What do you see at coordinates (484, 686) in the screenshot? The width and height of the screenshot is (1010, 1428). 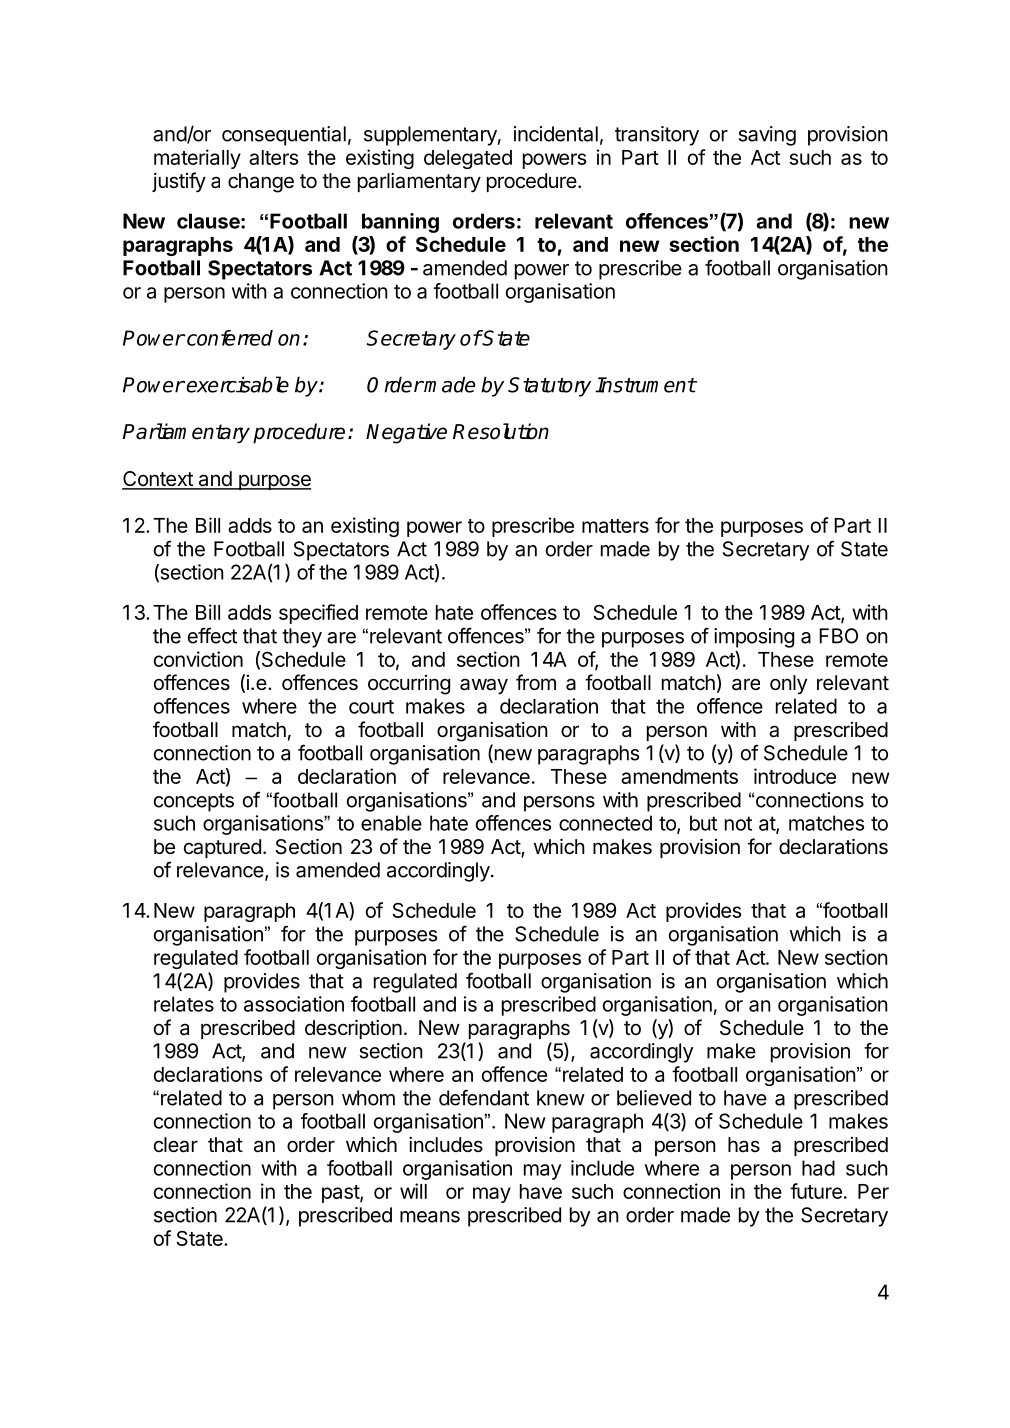 I see `away` at bounding box center [484, 686].
